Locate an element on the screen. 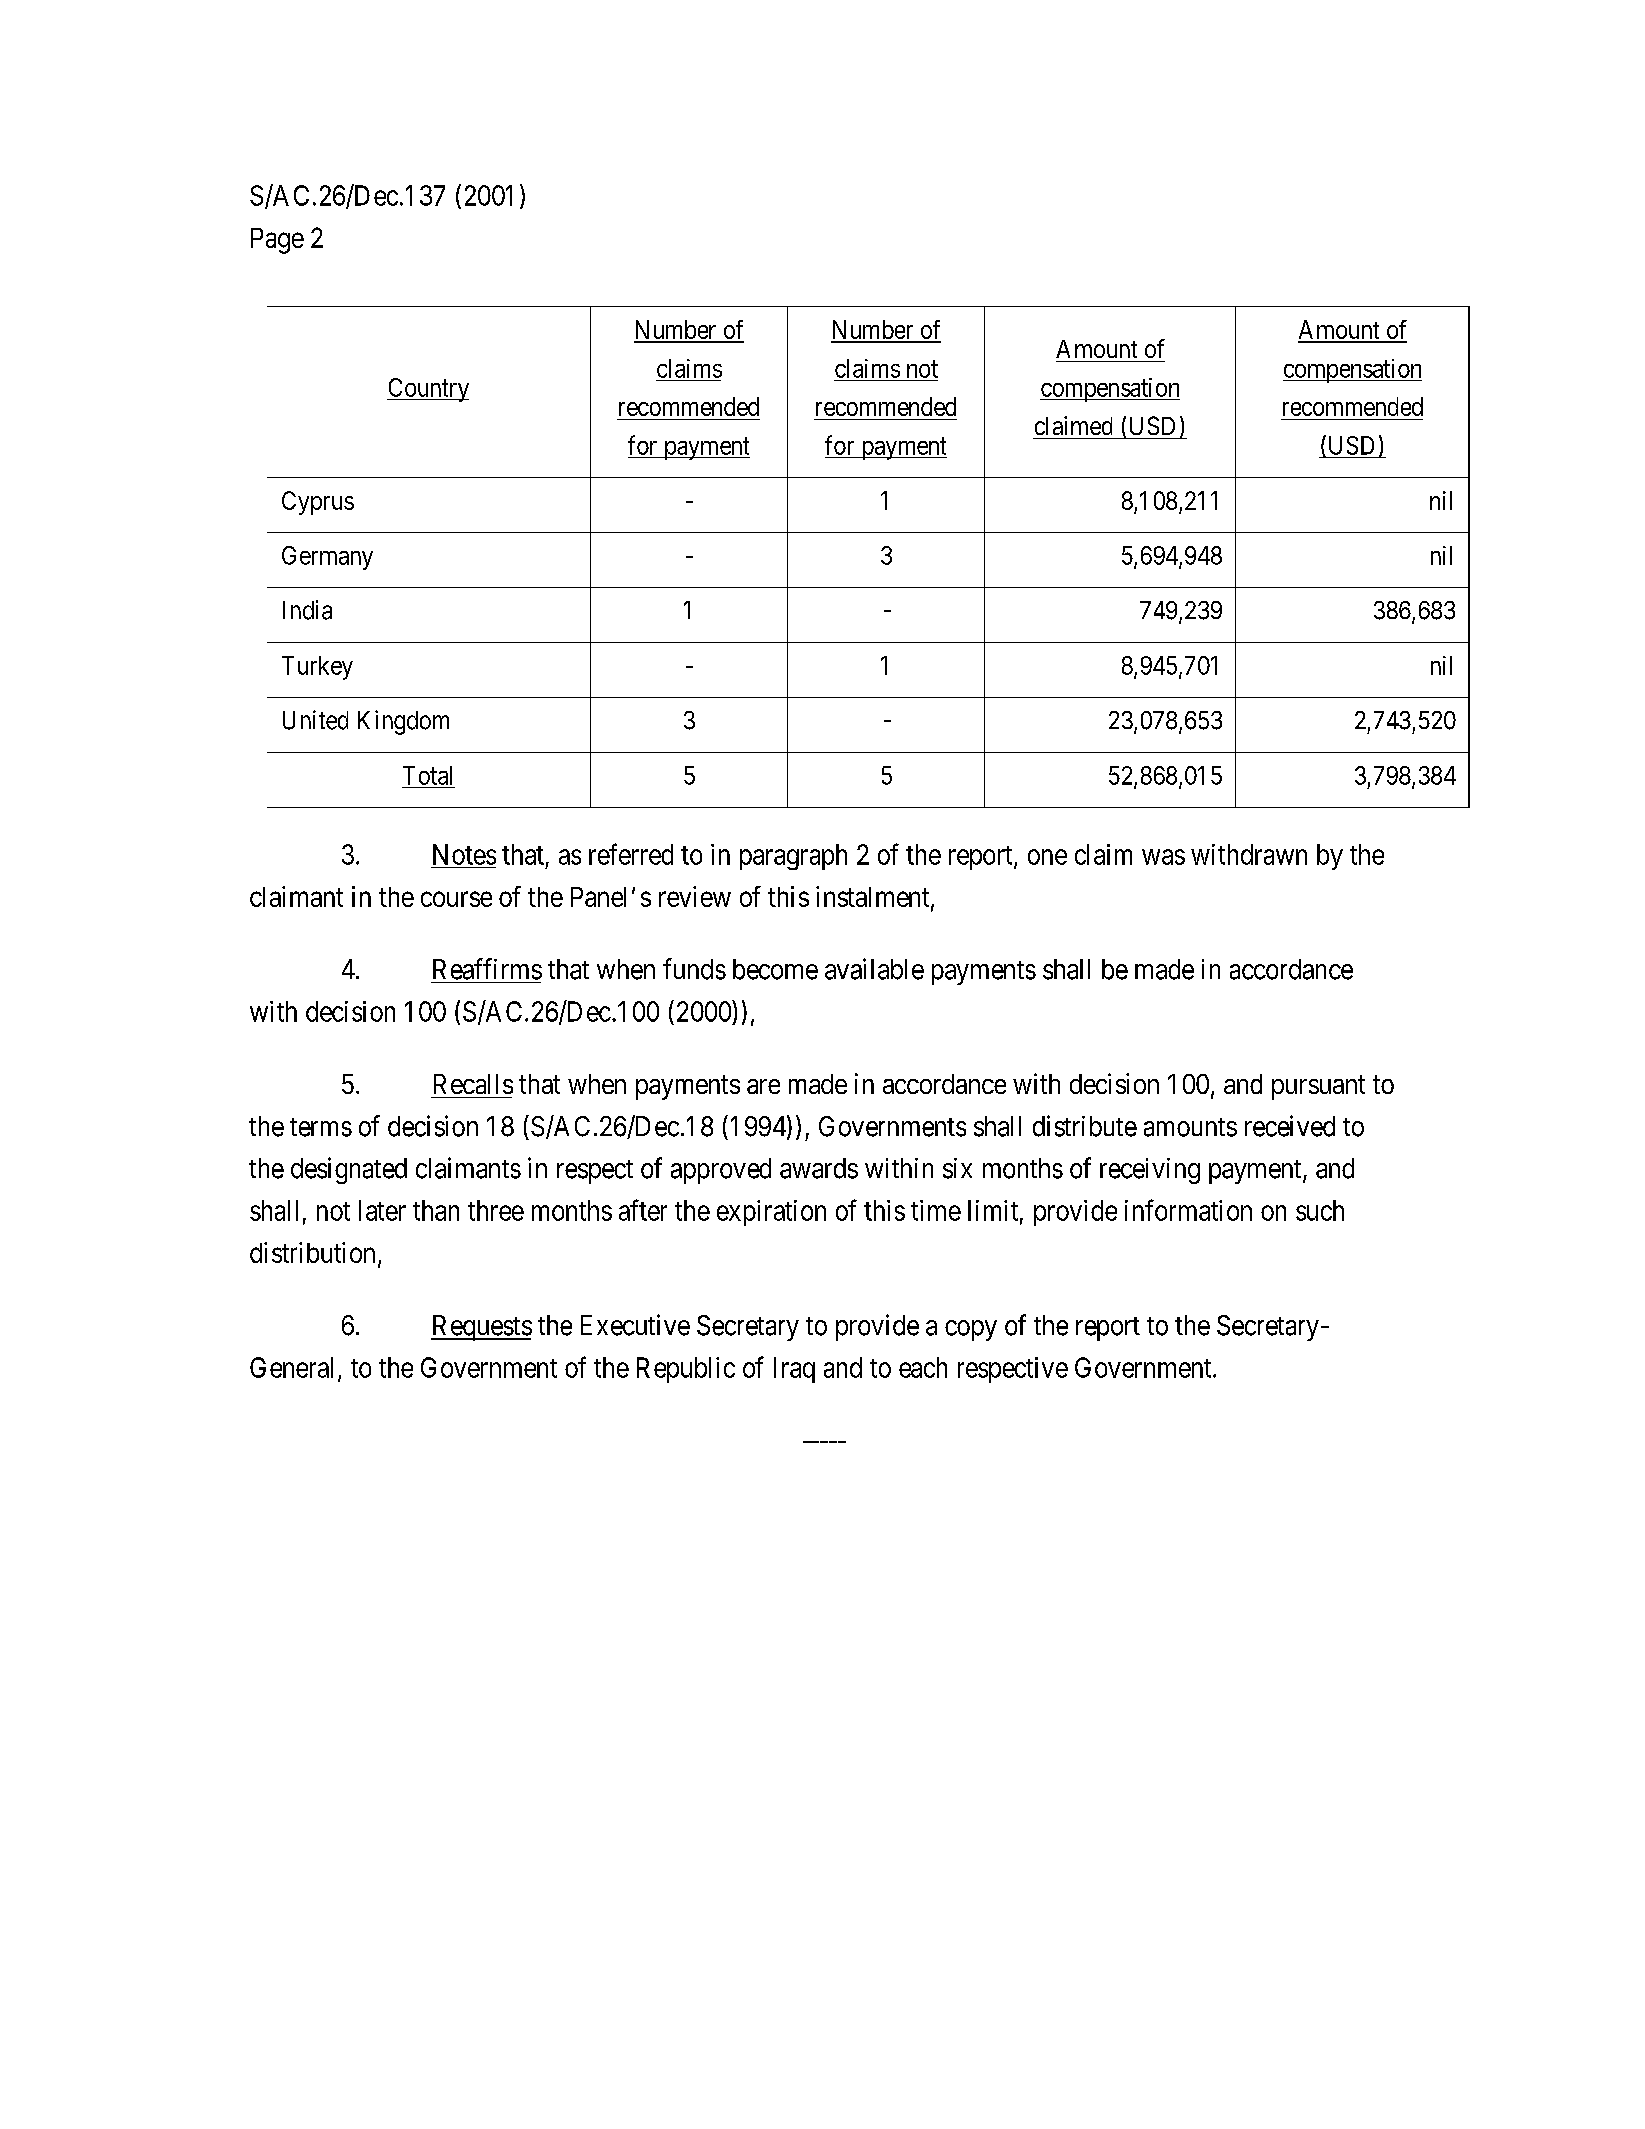  Iraq is located at coordinates (794, 1370).
